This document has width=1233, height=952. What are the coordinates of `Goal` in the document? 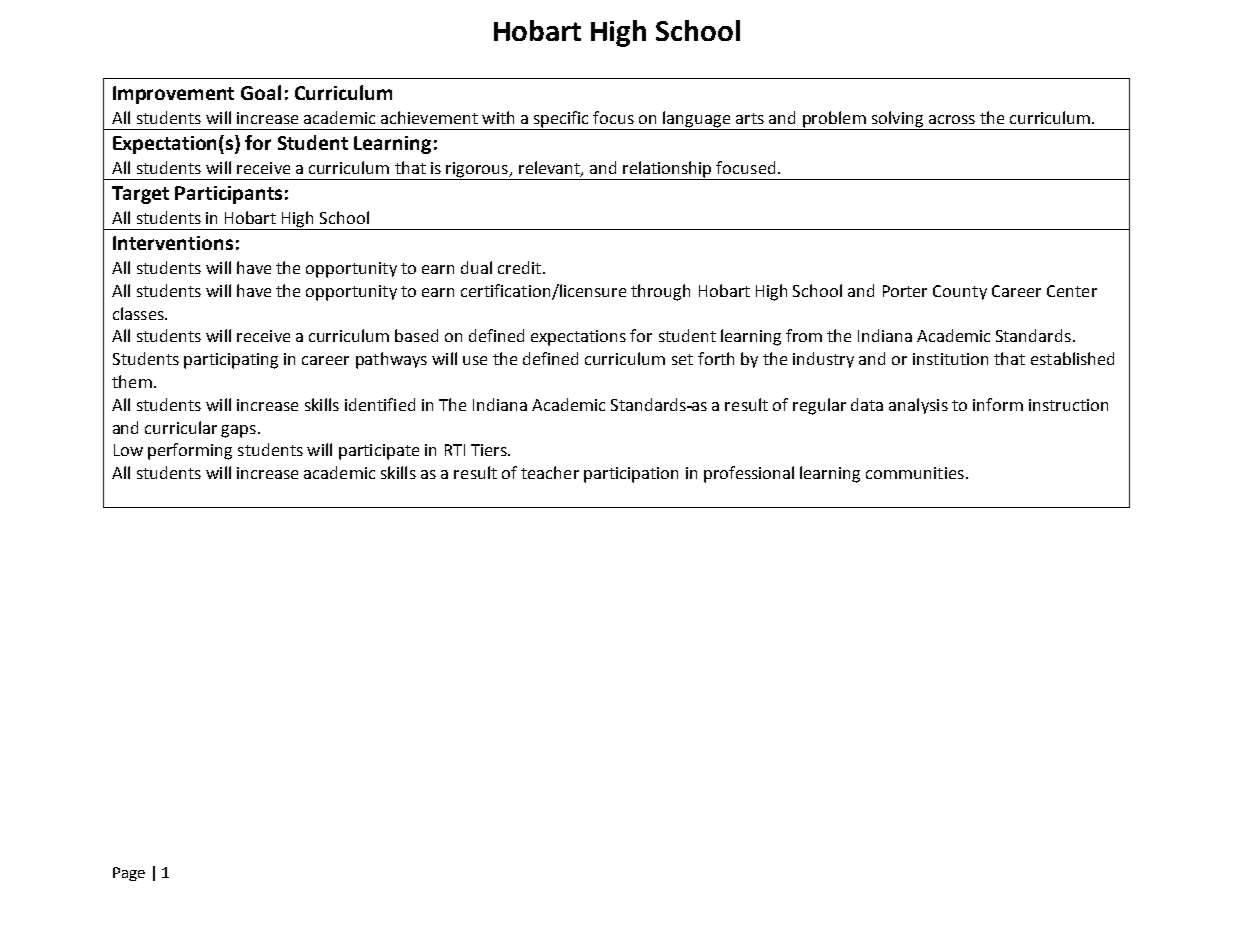 It's located at (261, 92).
